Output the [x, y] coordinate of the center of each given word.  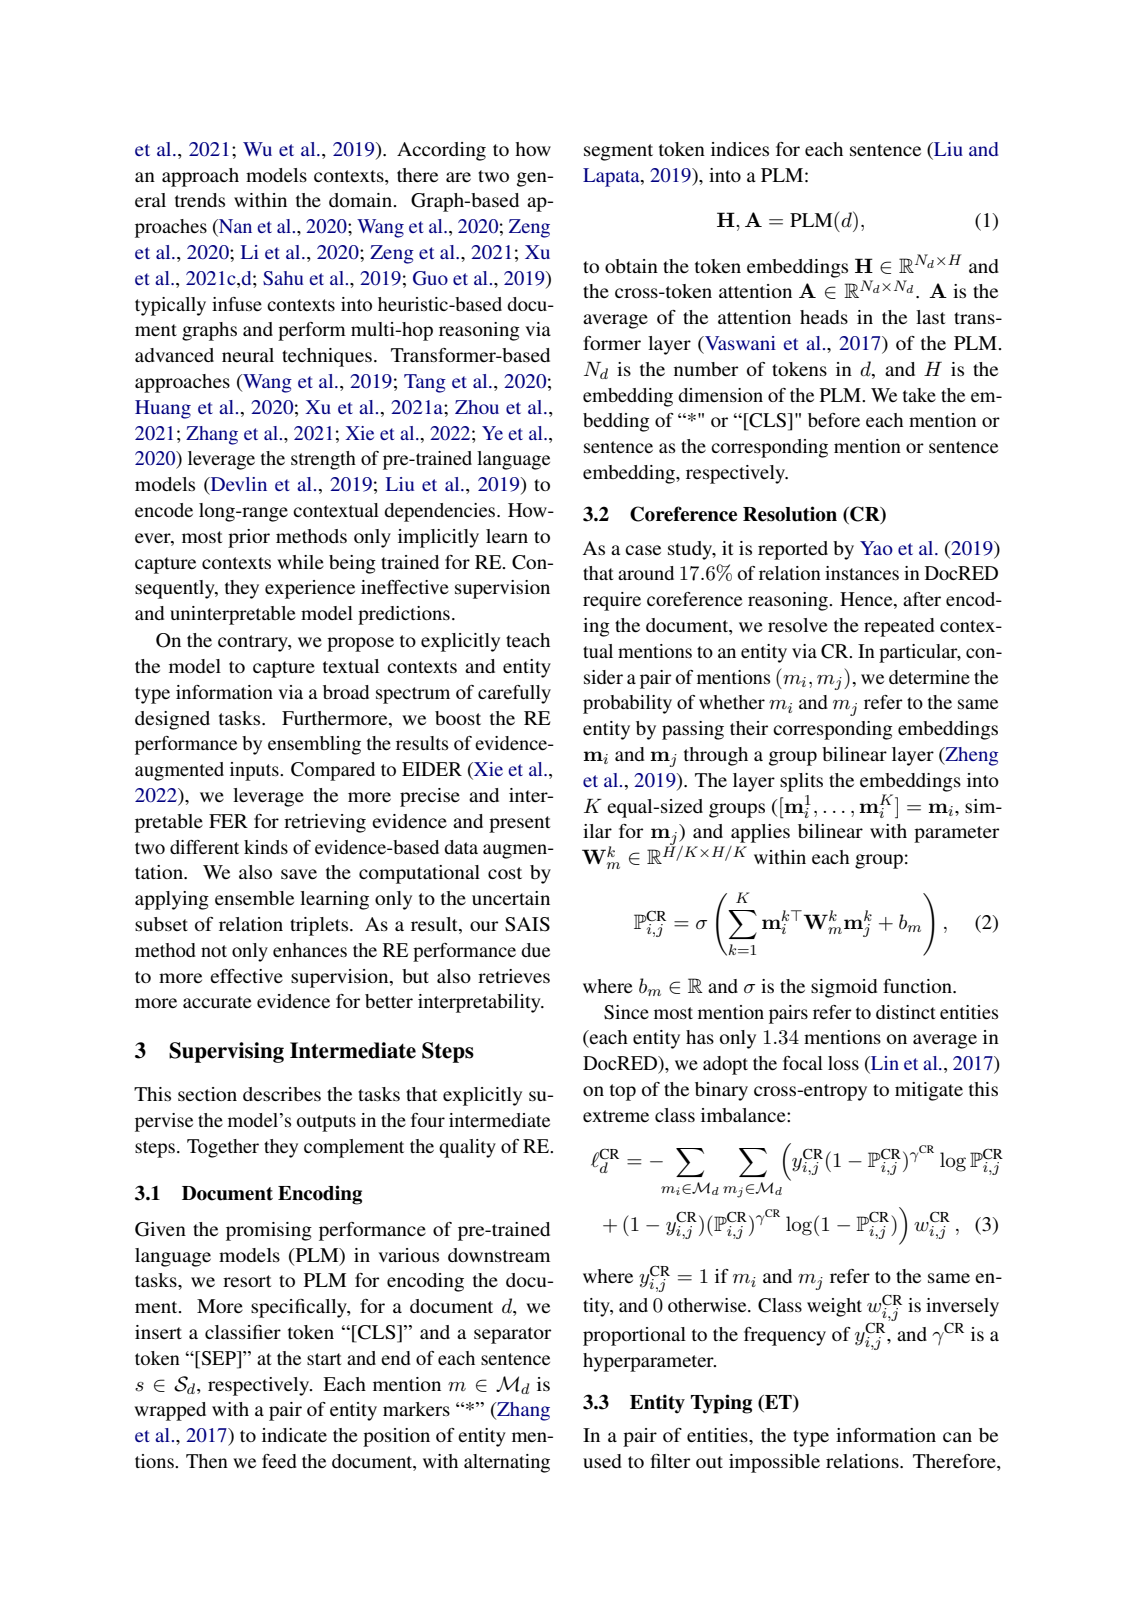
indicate [294, 1435]
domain [362, 200]
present [520, 824]
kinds [266, 847]
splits [801, 782]
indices [740, 149]
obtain [631, 266]
